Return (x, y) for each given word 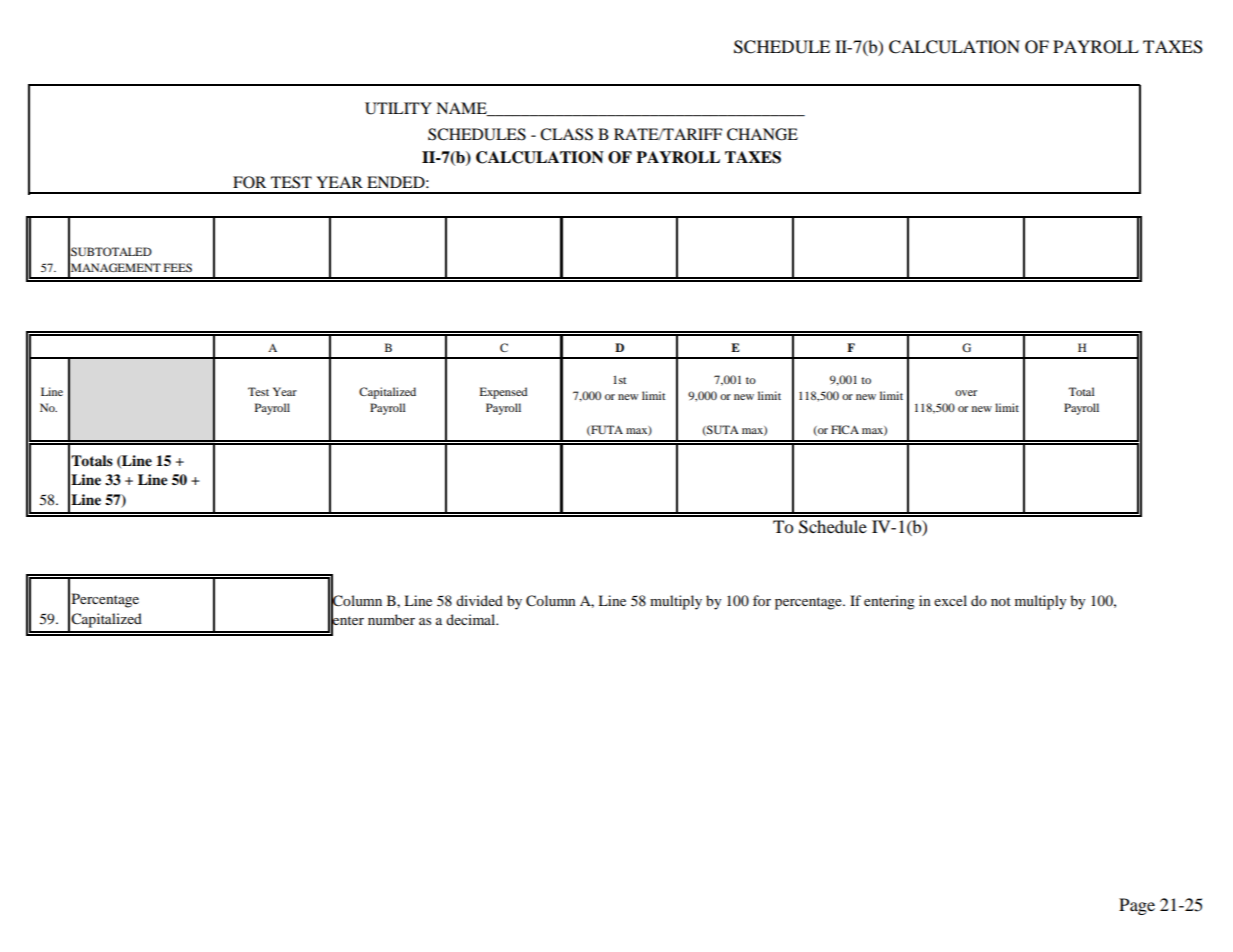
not (1001, 601)
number (391, 619)
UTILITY (398, 108)
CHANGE (762, 134)
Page (1137, 906)
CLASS (566, 134)
